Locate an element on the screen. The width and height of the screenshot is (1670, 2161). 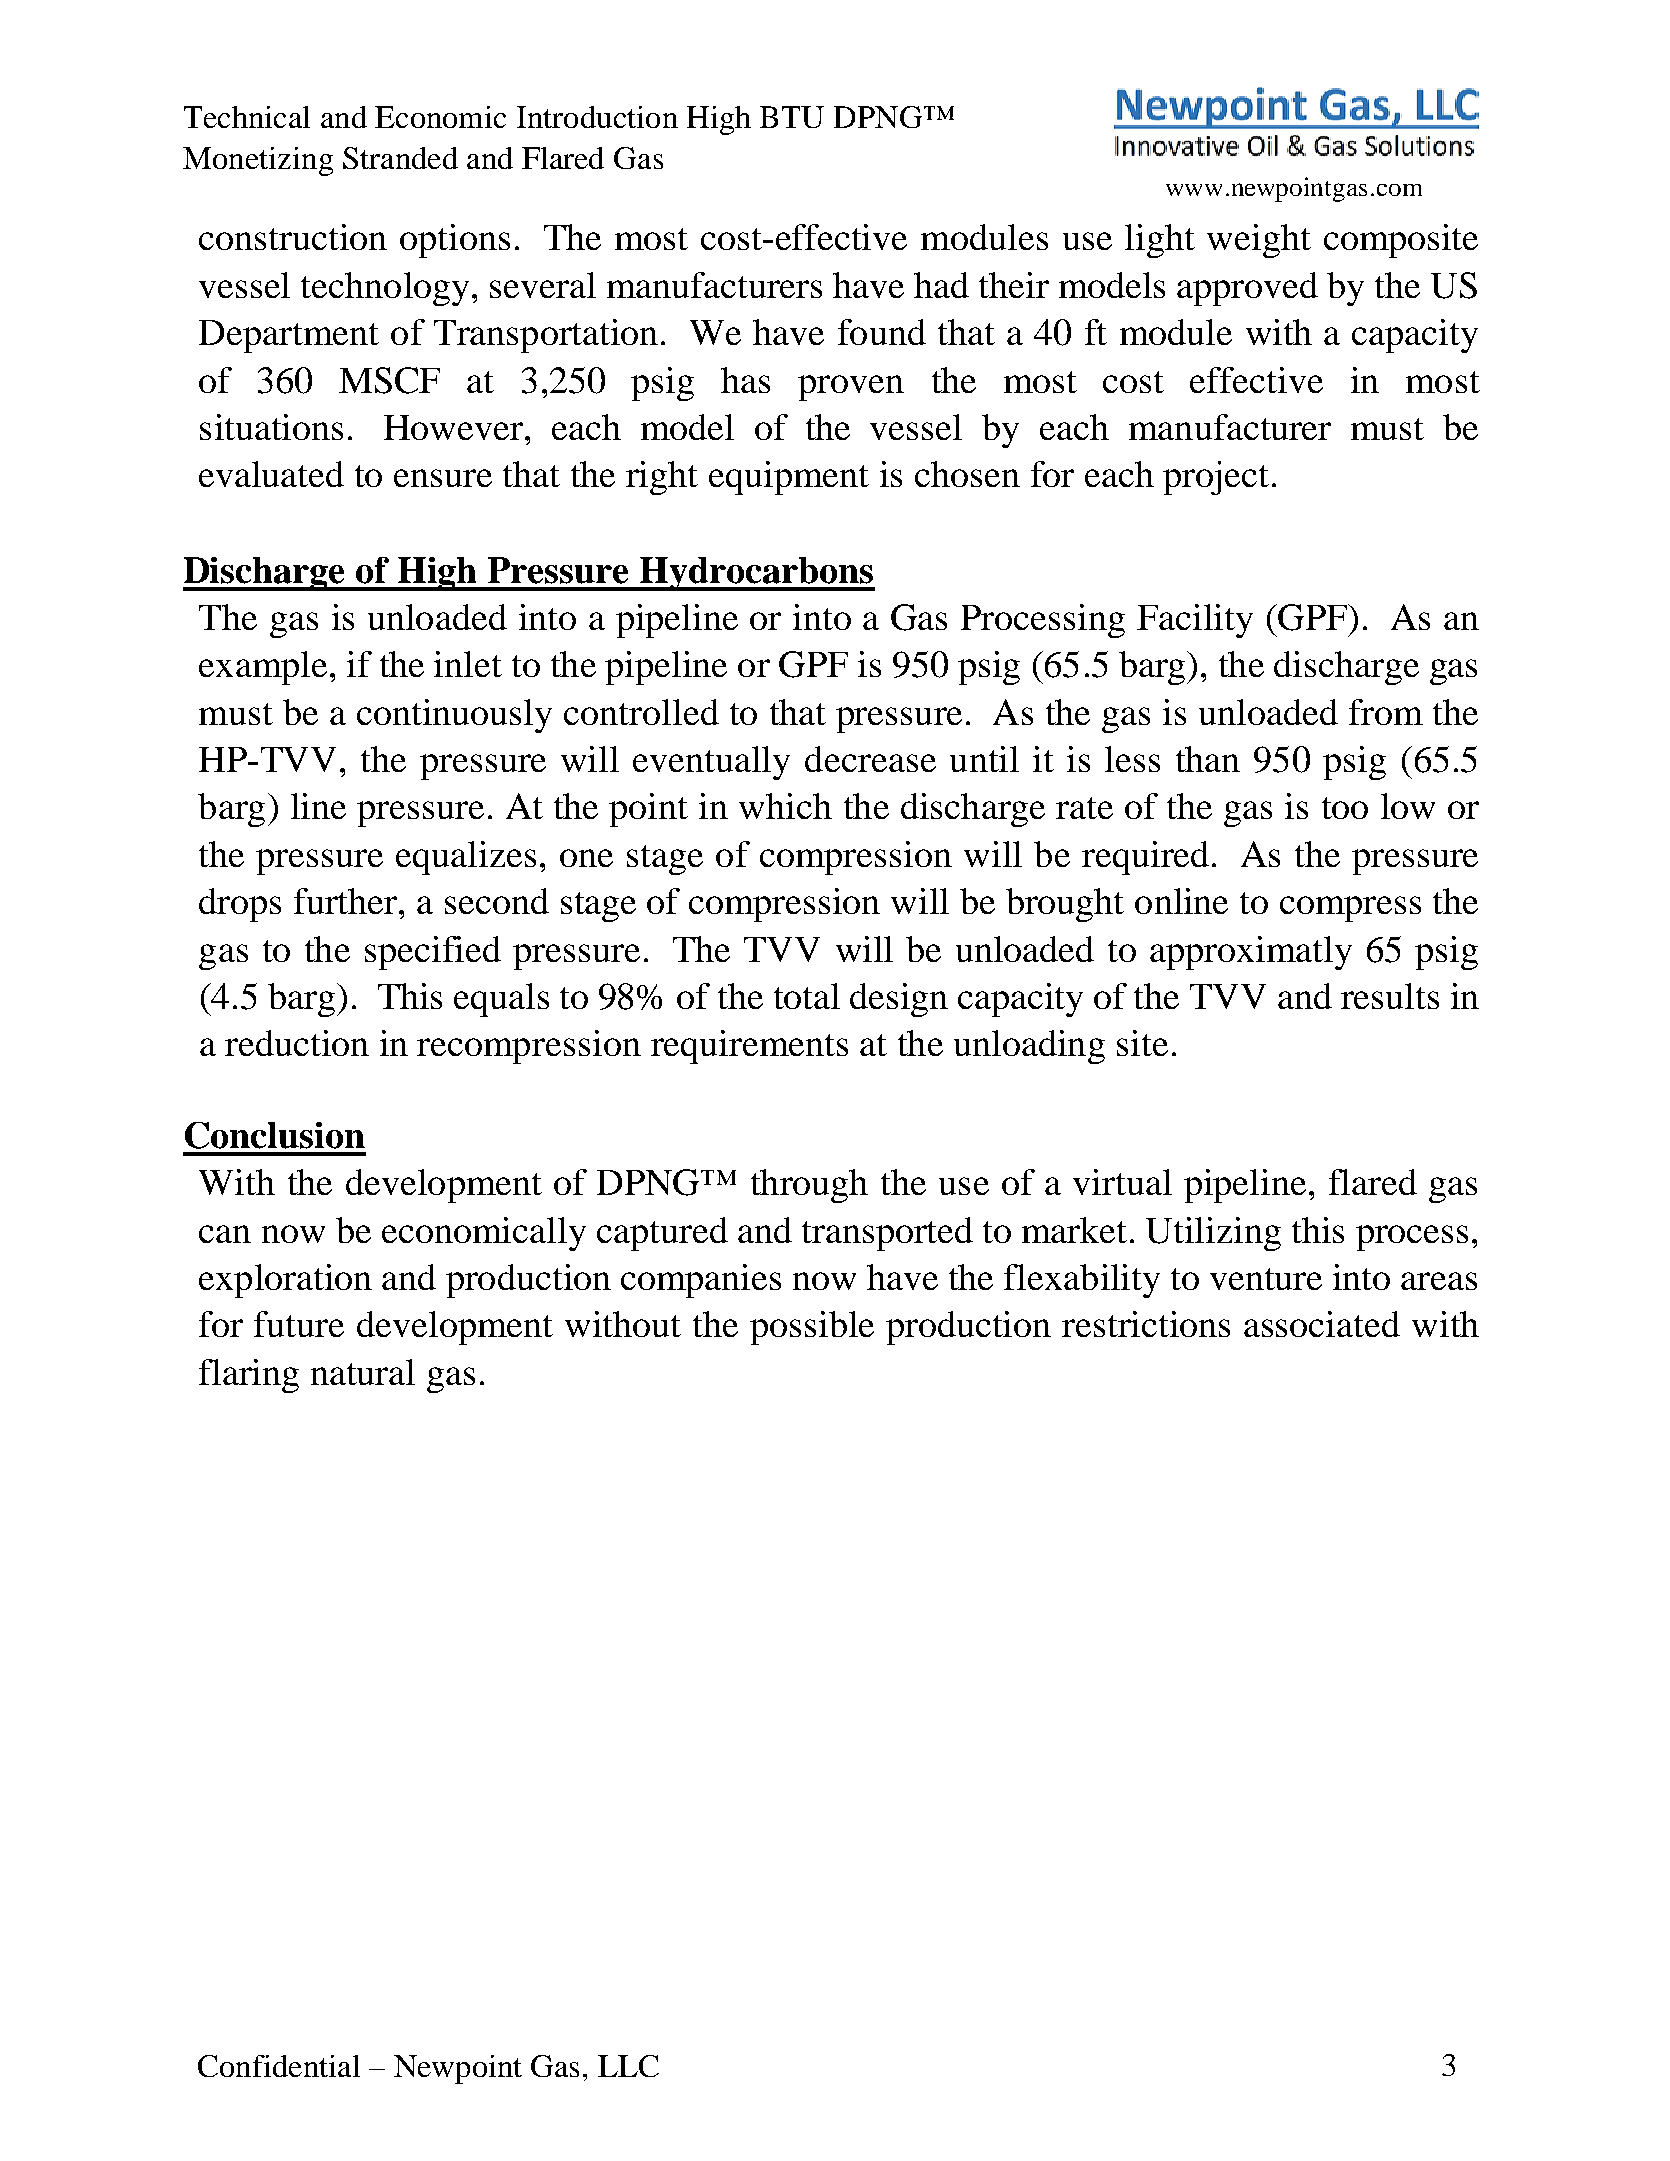
requirements is located at coordinates (749, 1047).
